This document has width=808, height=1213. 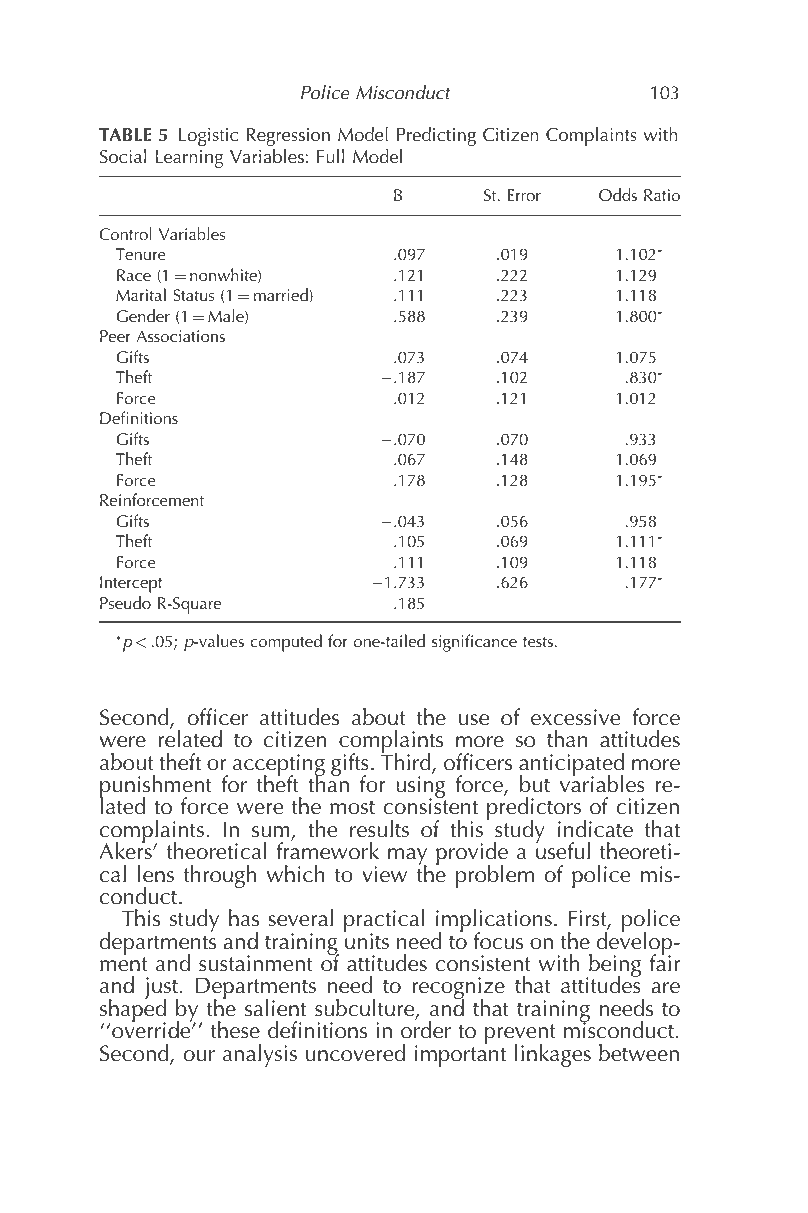 What do you see at coordinates (152, 1029) in the document?
I see `override` at bounding box center [152, 1029].
